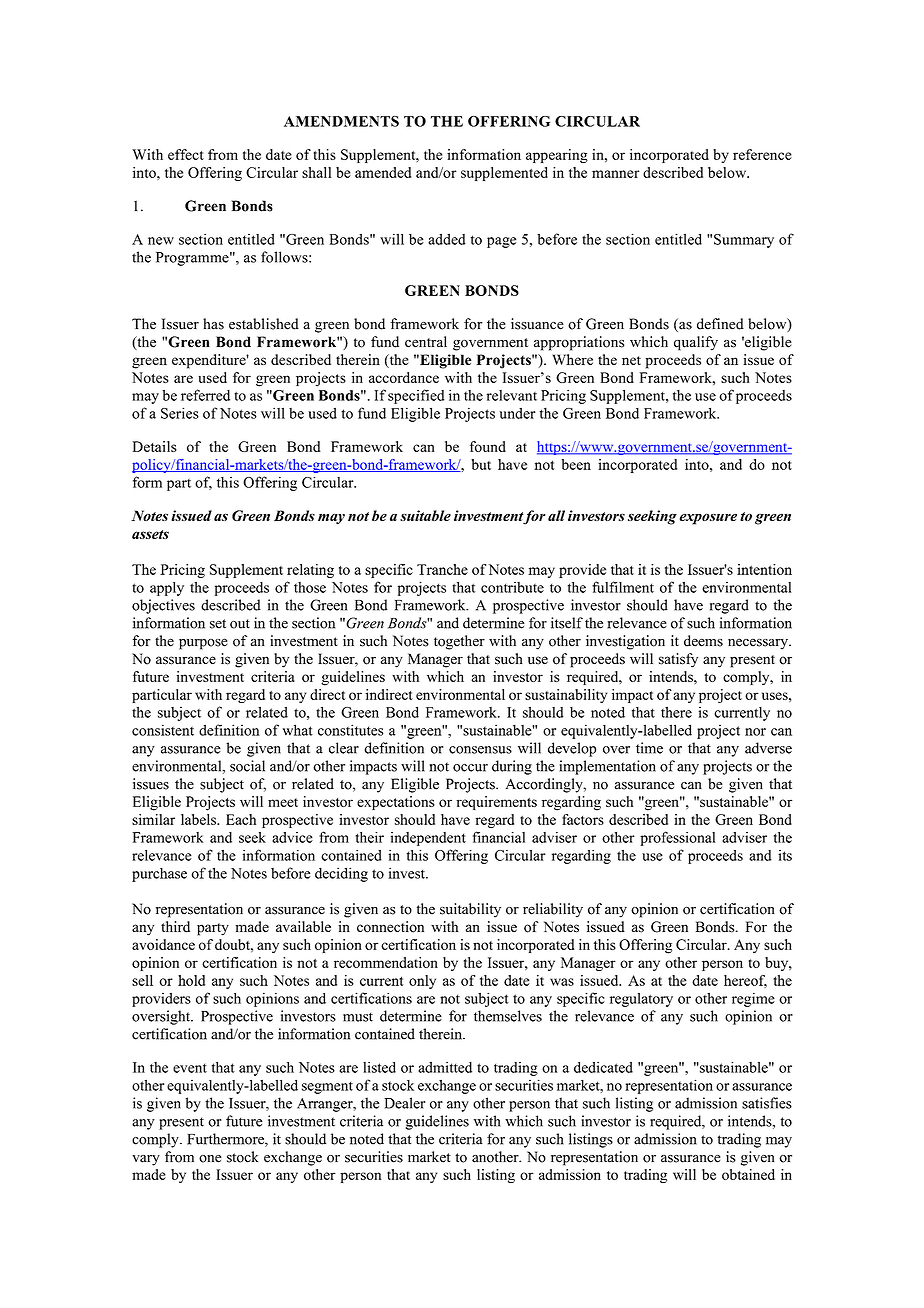  Describe the element at coordinates (708, 519) in the document. I see `exposure` at that location.
